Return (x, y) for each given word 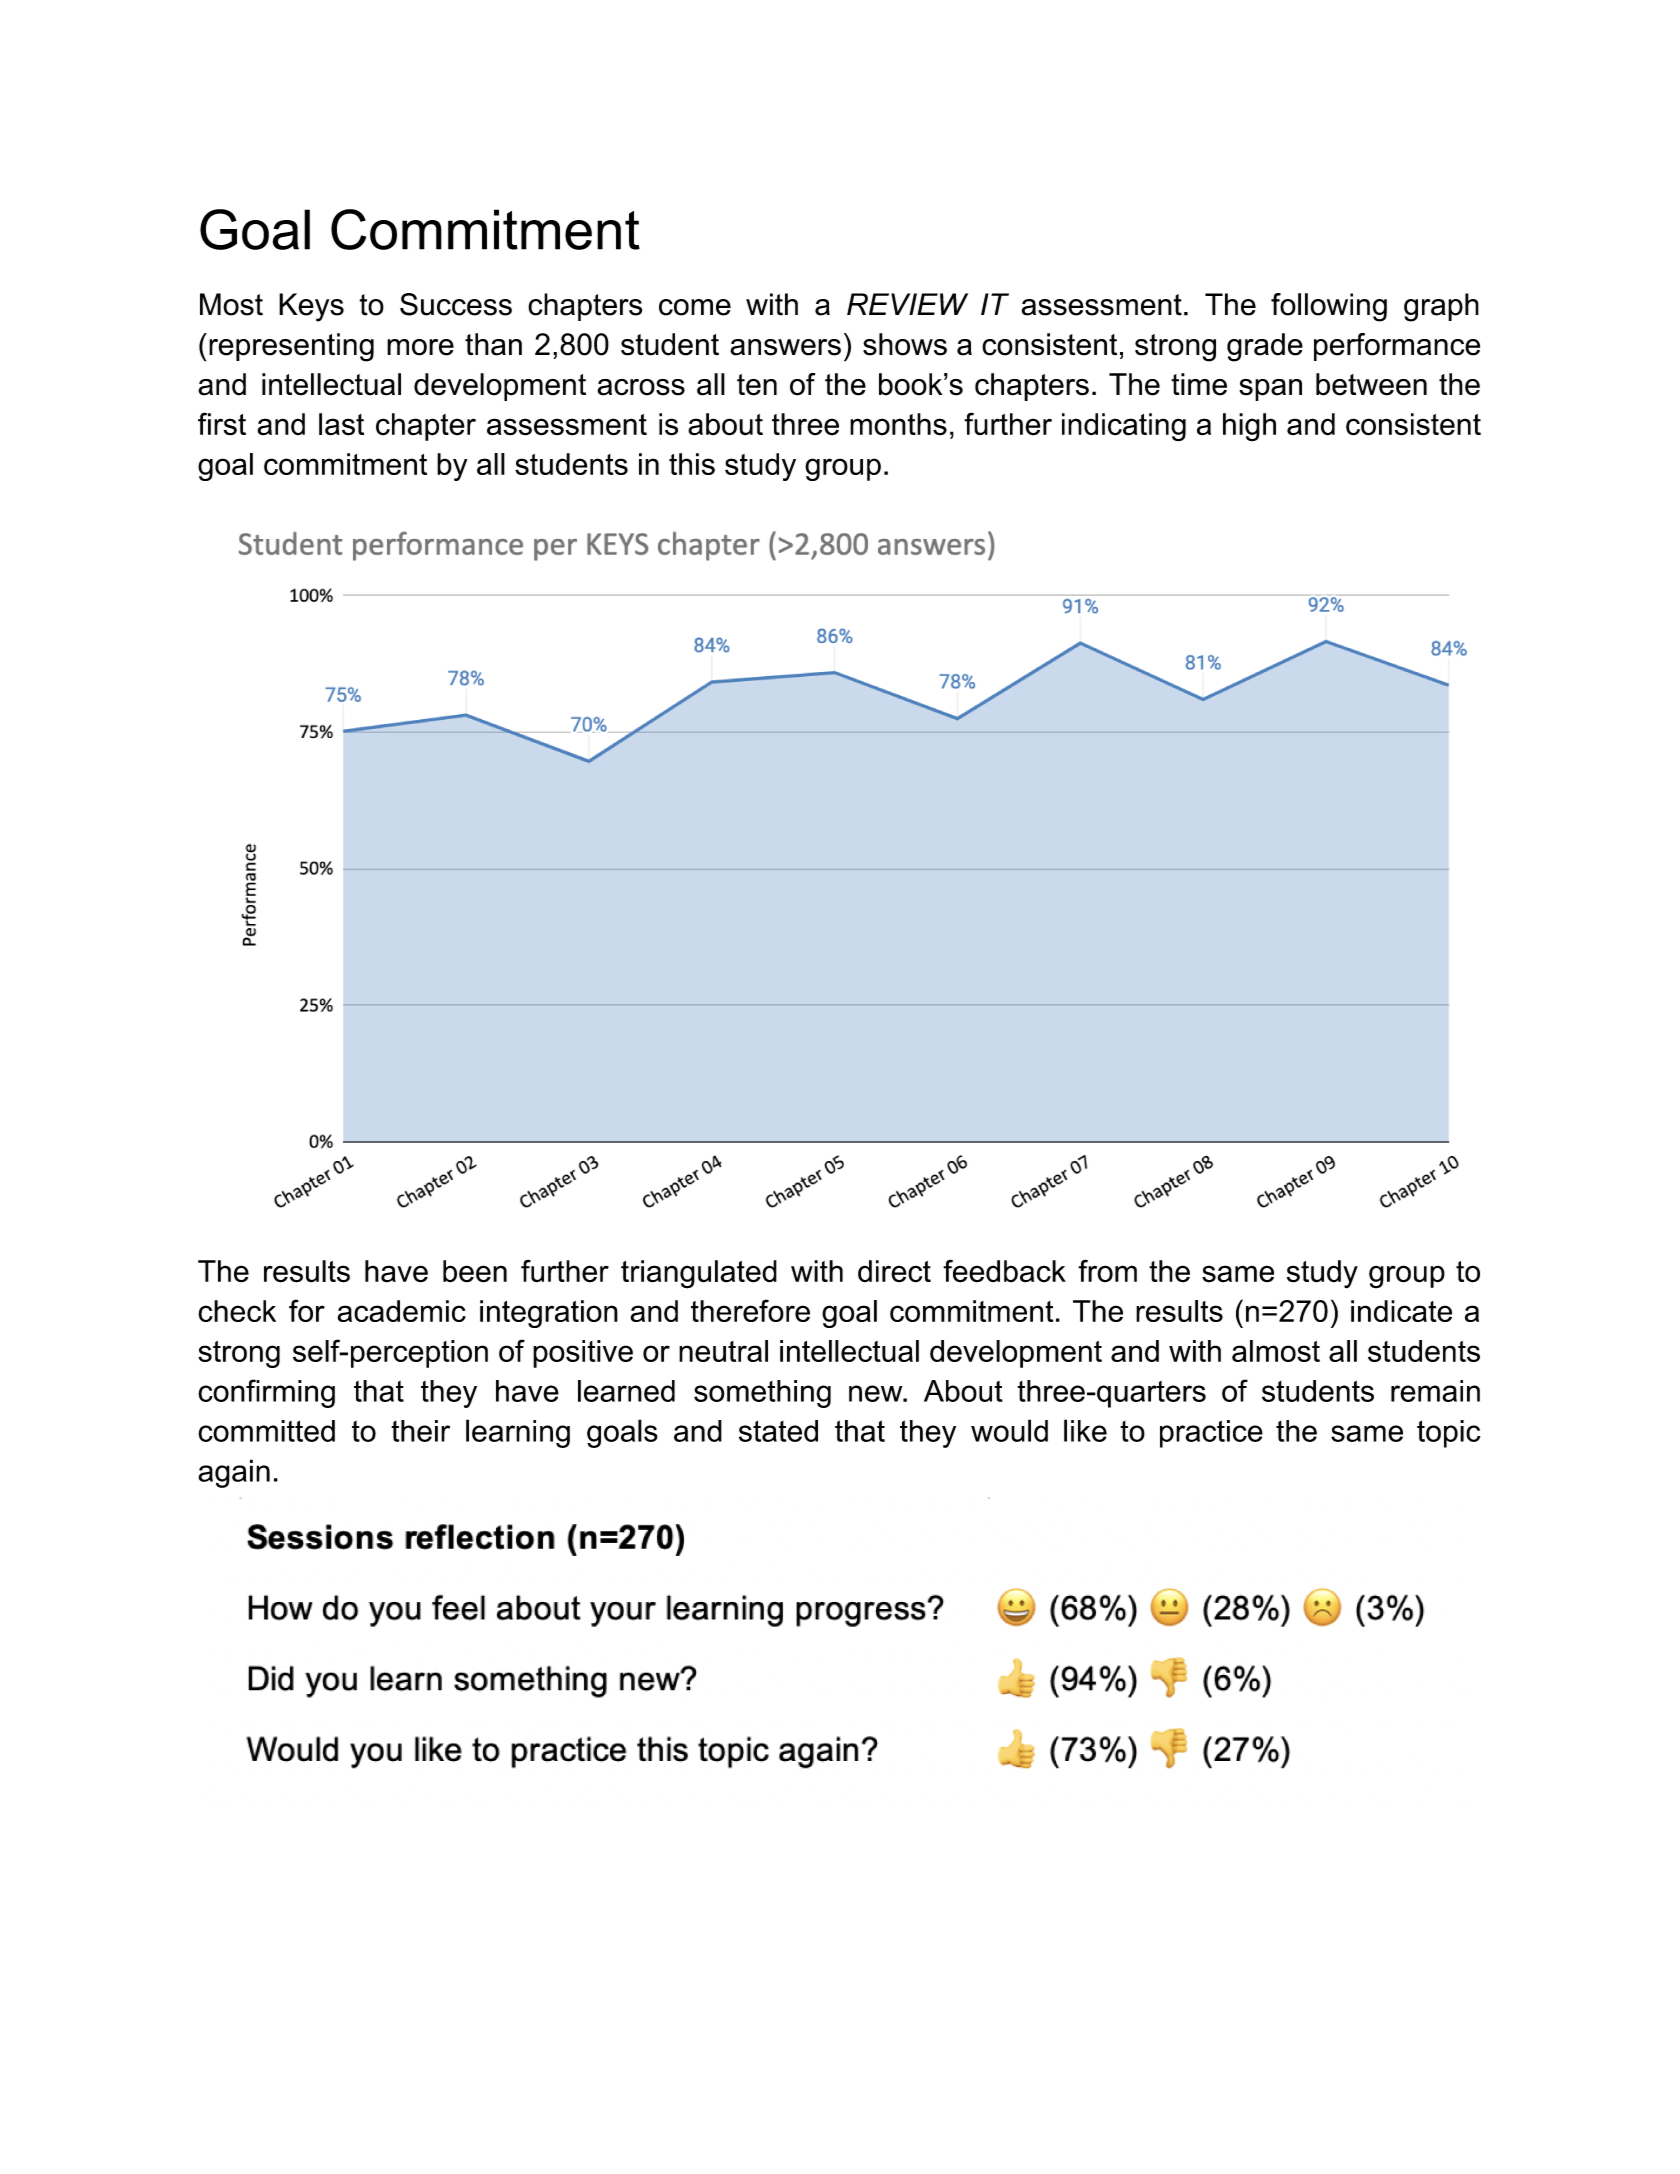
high (1249, 427)
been (475, 1271)
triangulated (699, 1274)
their (420, 1431)
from (1107, 1271)
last (341, 424)
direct (894, 1271)
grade (1265, 347)
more (420, 347)
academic (401, 1311)
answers (785, 347)
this (692, 464)
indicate (1401, 1311)
